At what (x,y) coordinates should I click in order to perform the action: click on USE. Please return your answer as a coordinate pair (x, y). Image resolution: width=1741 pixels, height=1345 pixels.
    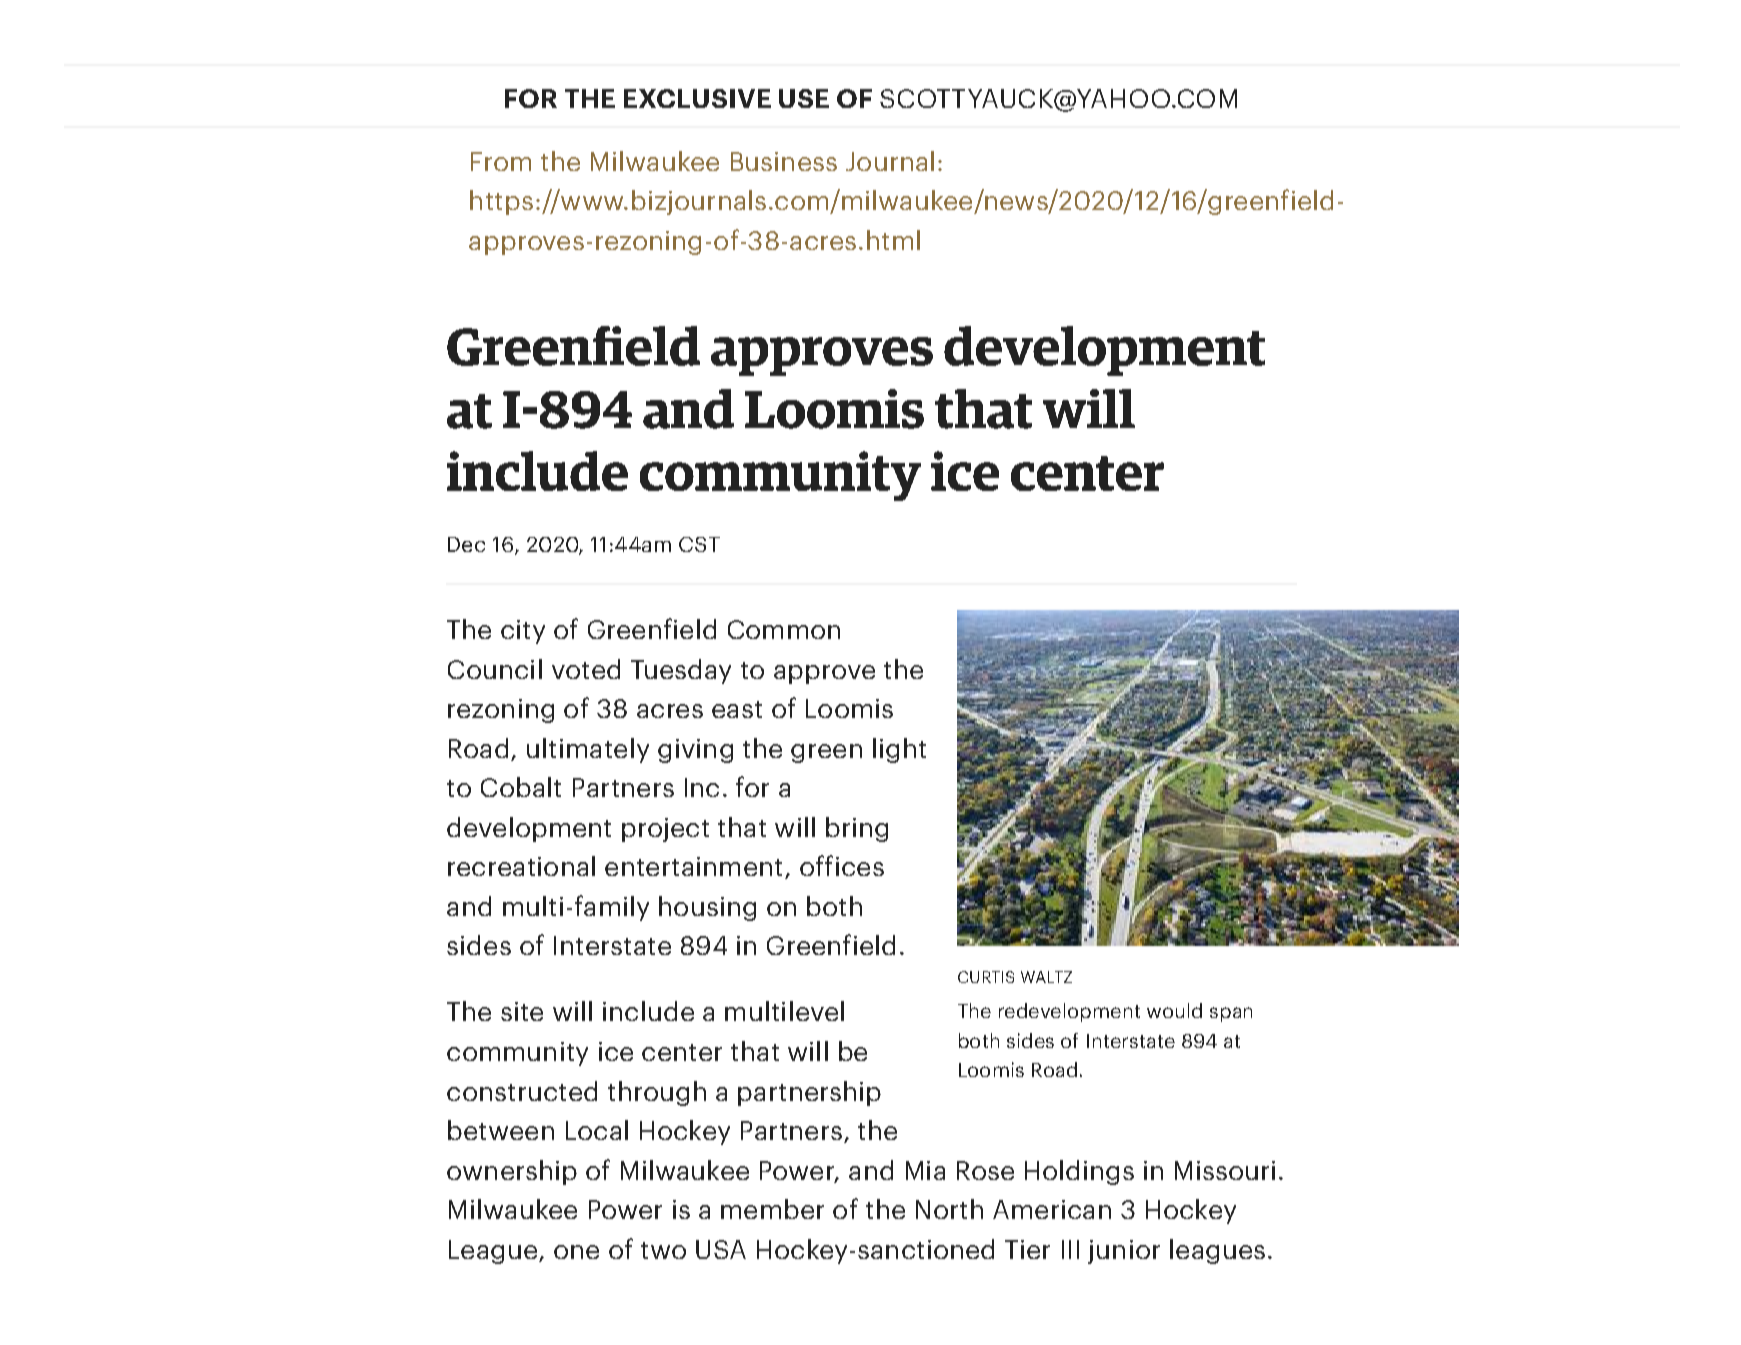
    Looking at the image, I should click on (804, 98).
